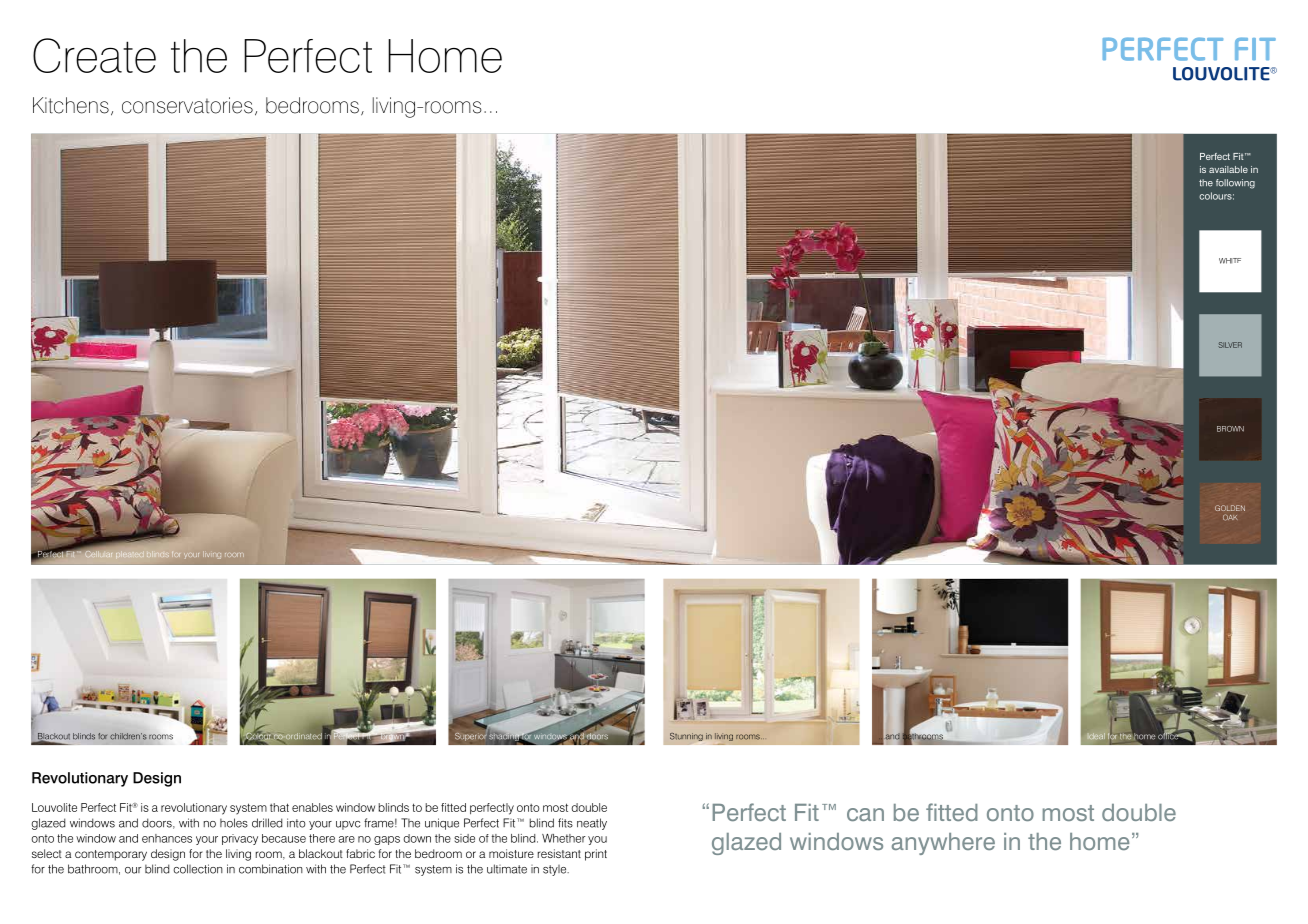 The height and width of the screenshot is (924, 1308). Describe the element at coordinates (1228, 169) in the screenshot. I see `available` at that location.
